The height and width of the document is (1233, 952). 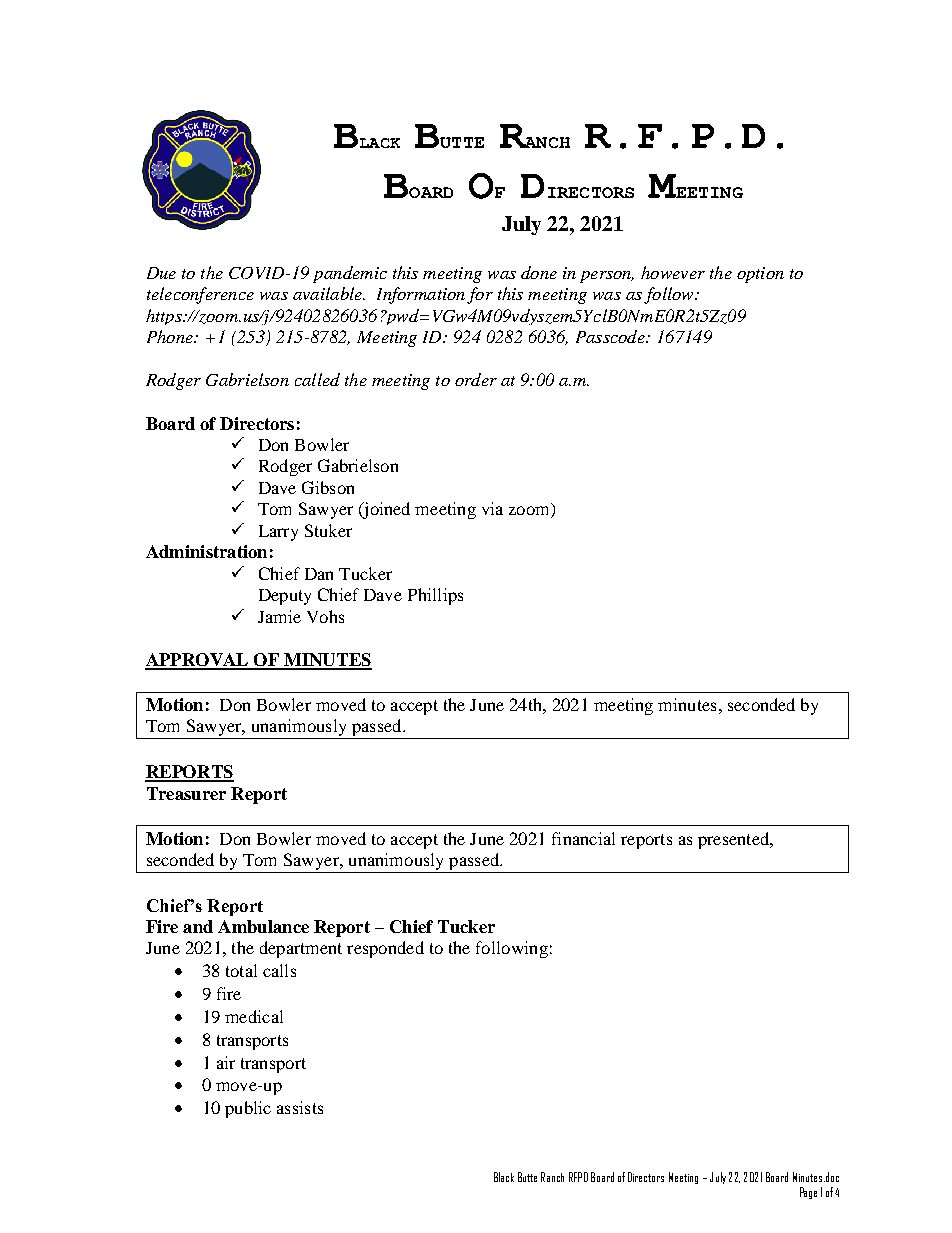 What do you see at coordinates (421, 295) in the document?
I see `Information` at bounding box center [421, 295].
